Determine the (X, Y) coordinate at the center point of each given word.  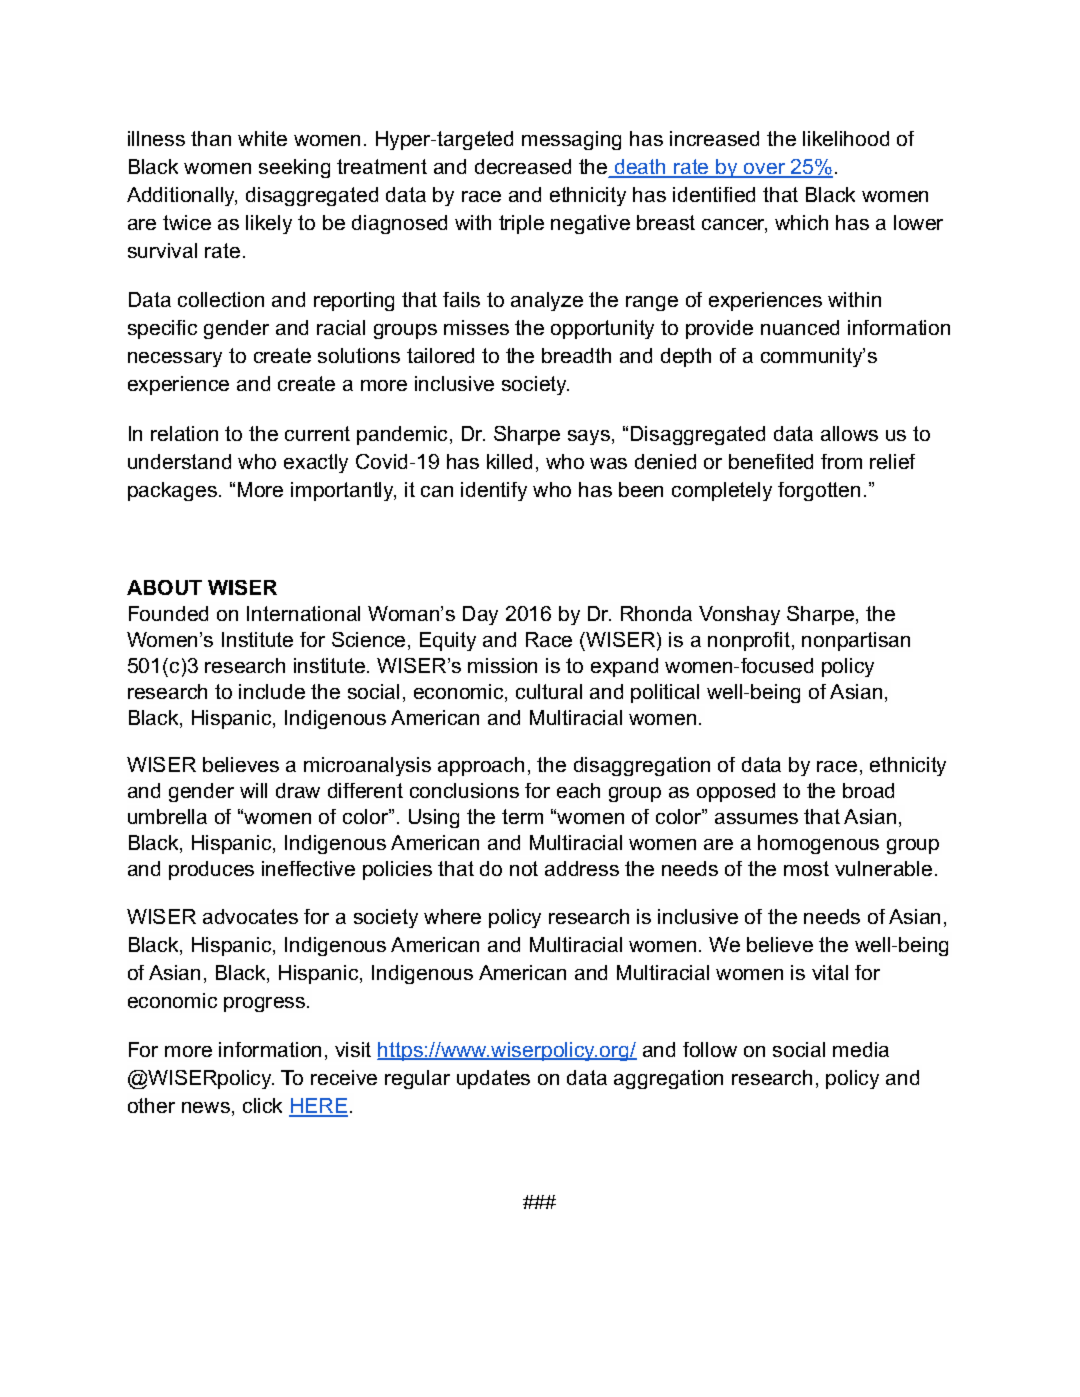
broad (868, 790)
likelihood (846, 138)
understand (179, 461)
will (253, 790)
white (262, 138)
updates (493, 1079)
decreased (523, 166)
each (578, 790)
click (262, 1105)
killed (509, 461)
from (841, 461)
